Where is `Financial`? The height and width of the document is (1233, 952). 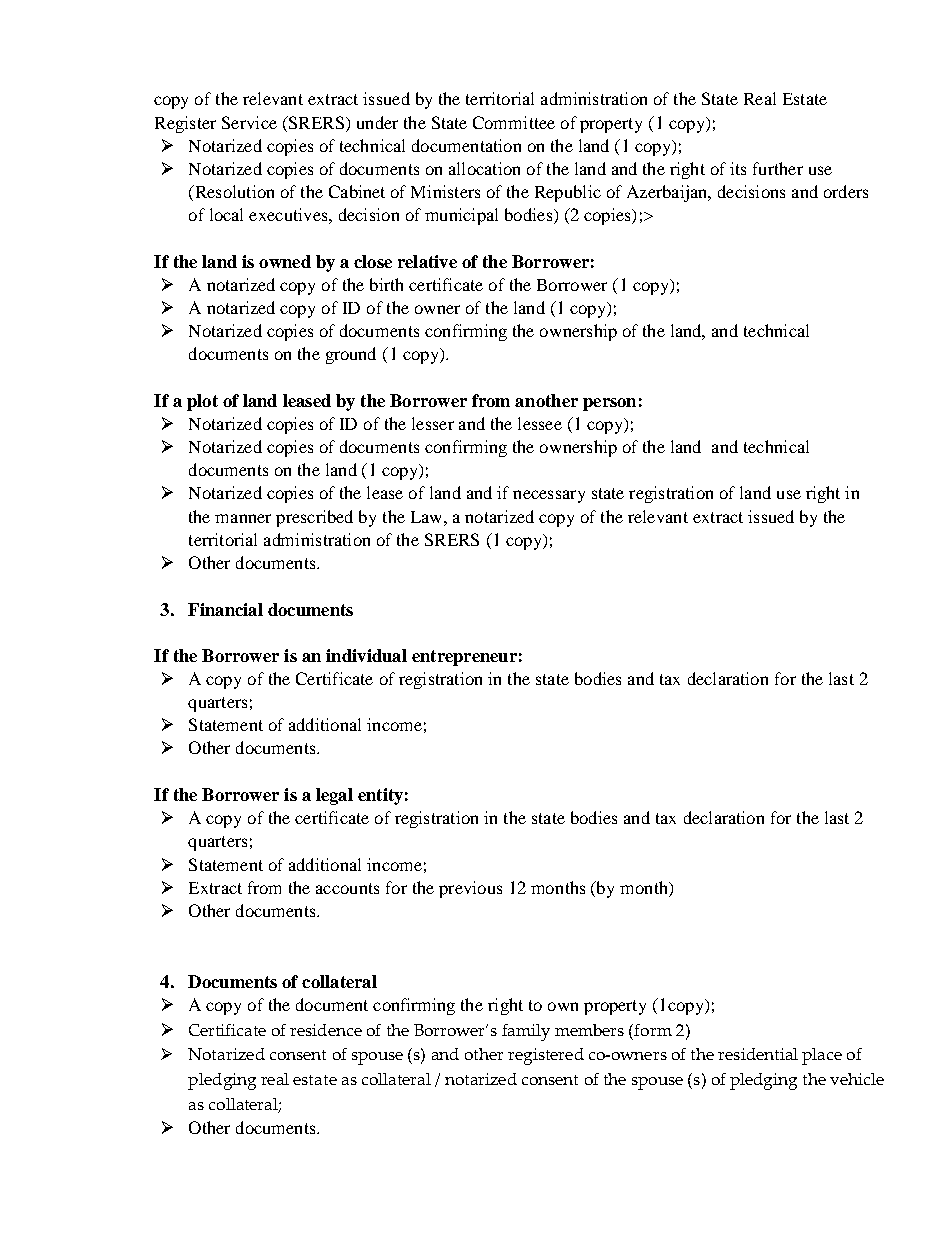 Financial is located at coordinates (225, 609).
